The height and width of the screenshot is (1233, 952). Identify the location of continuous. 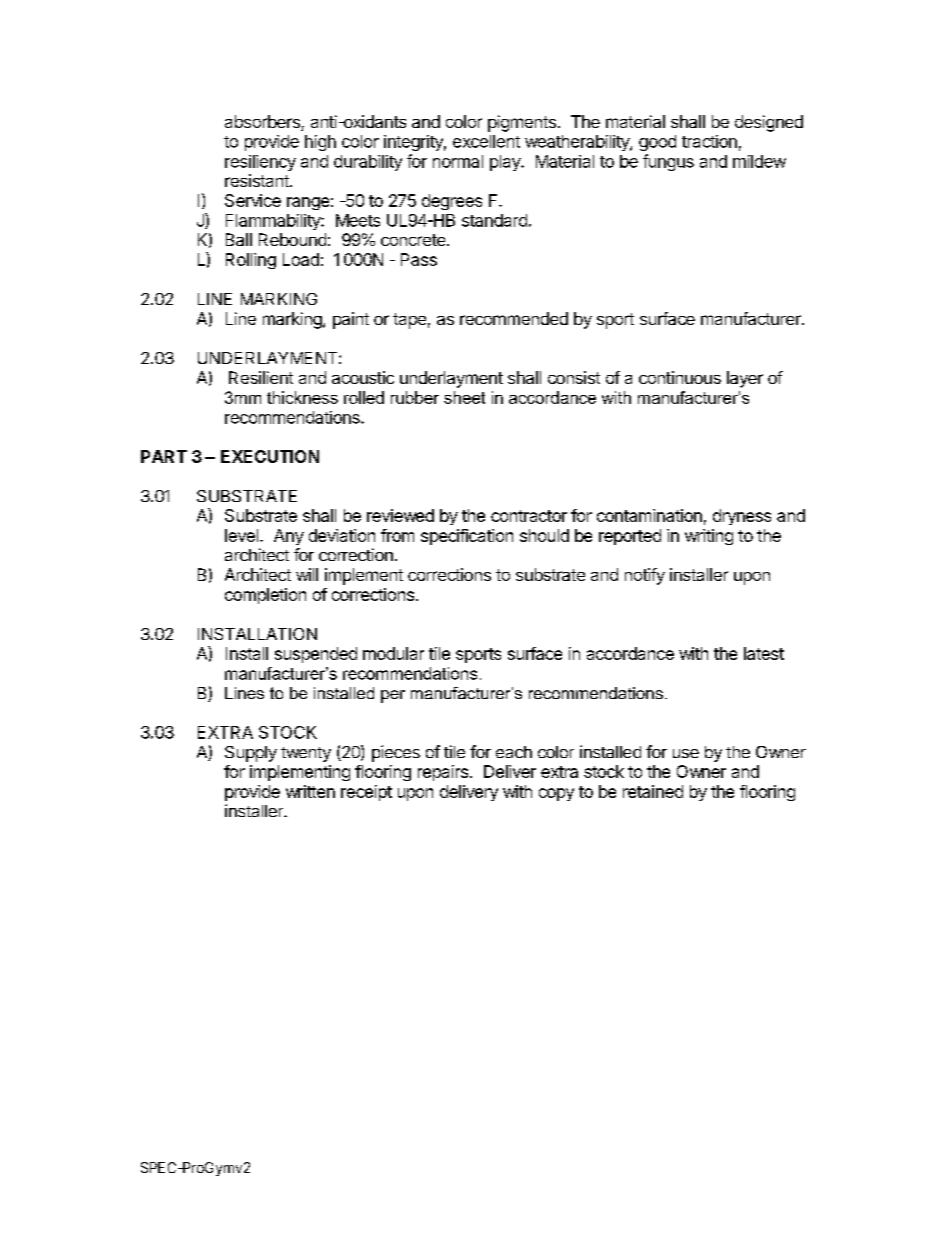
(680, 377).
